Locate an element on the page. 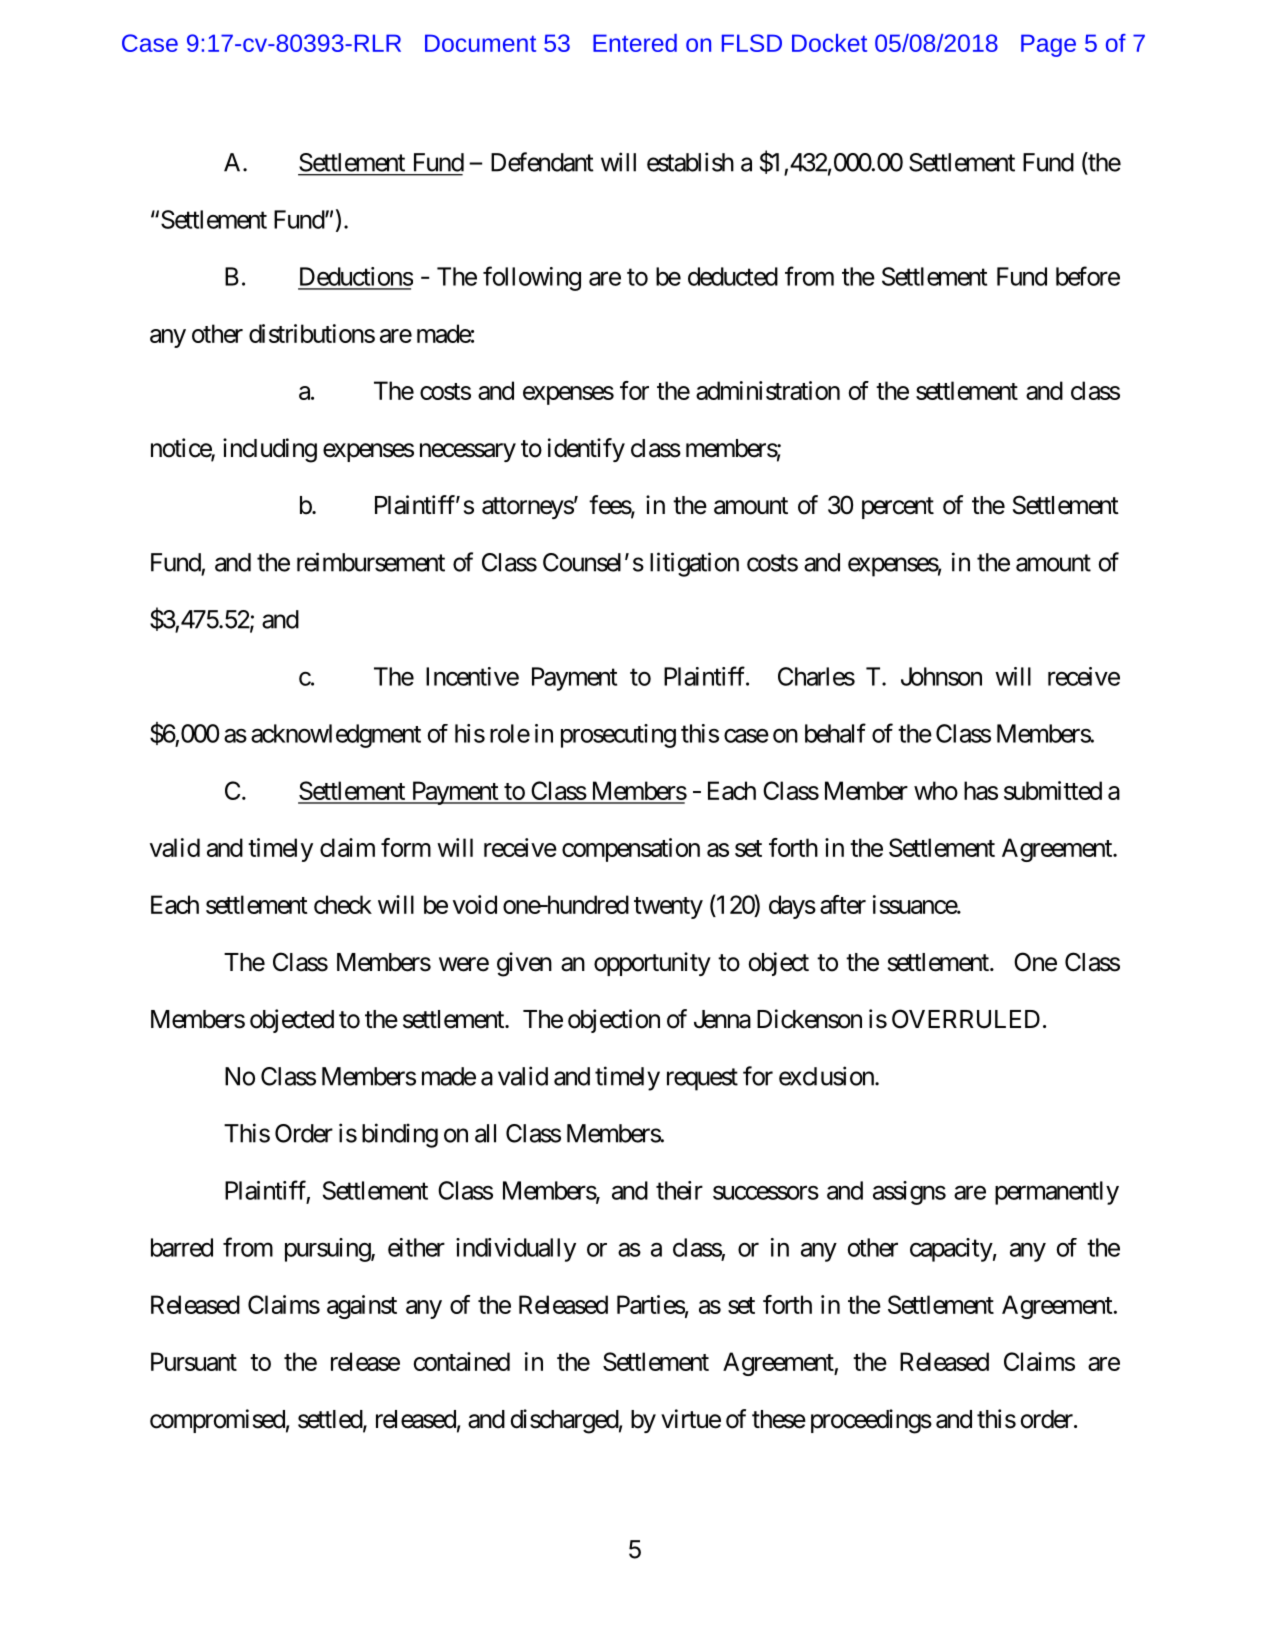 This page has height=1639, width=1267. request is located at coordinates (702, 1079).
